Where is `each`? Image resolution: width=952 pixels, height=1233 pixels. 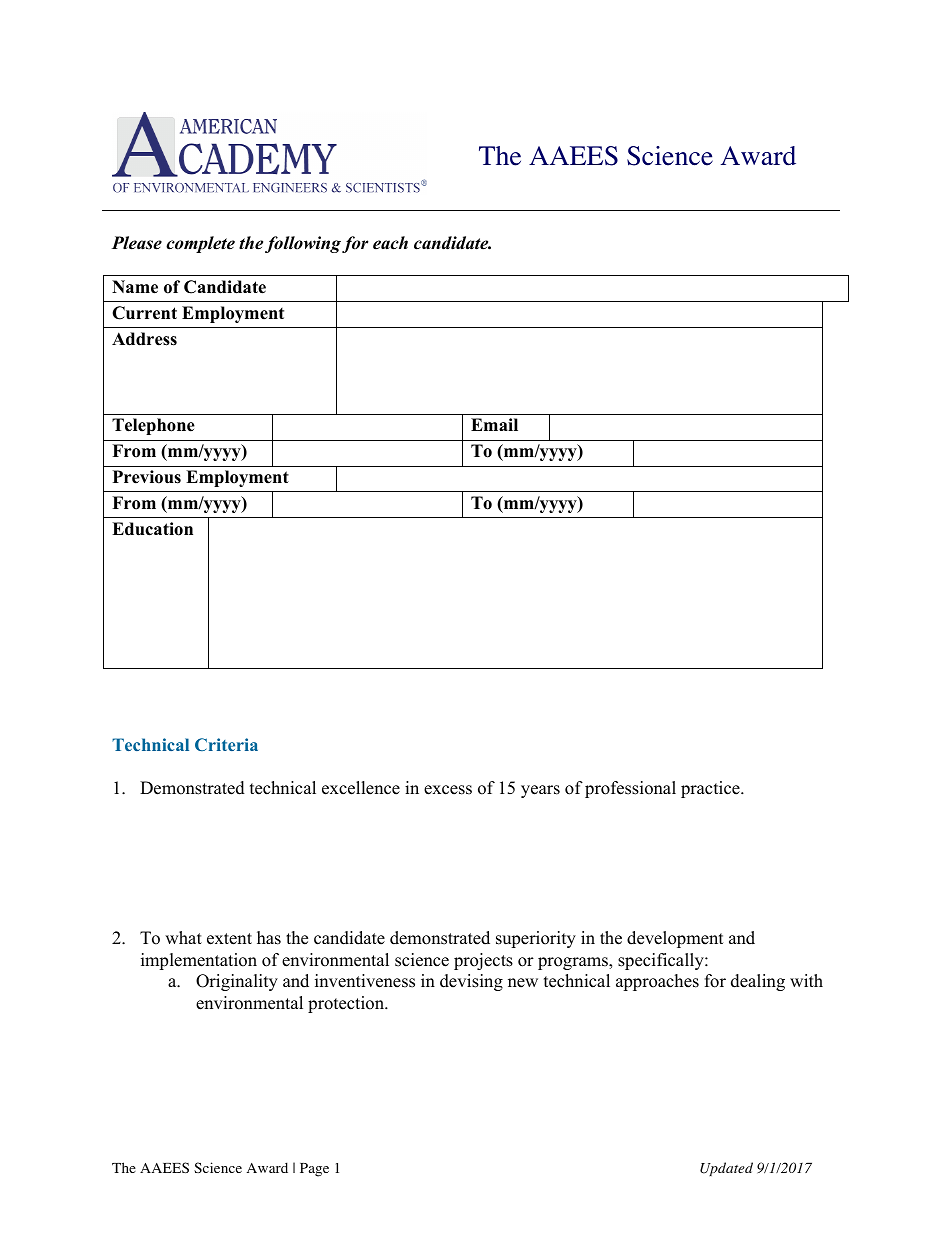
each is located at coordinates (390, 243).
